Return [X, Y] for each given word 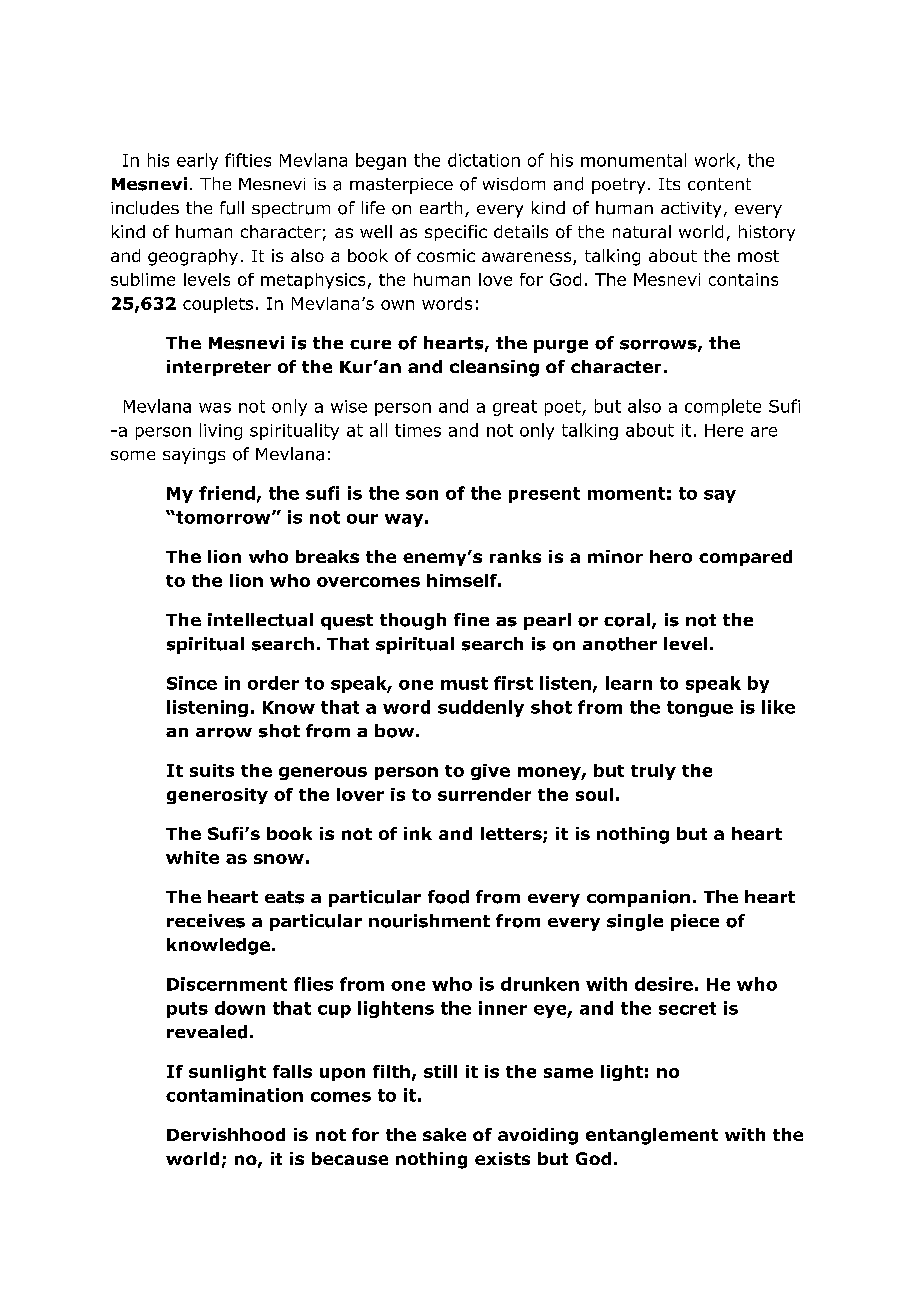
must [464, 683]
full [232, 208]
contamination [234, 1095]
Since [192, 683]
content [719, 184]
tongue [700, 709]
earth [441, 207]
